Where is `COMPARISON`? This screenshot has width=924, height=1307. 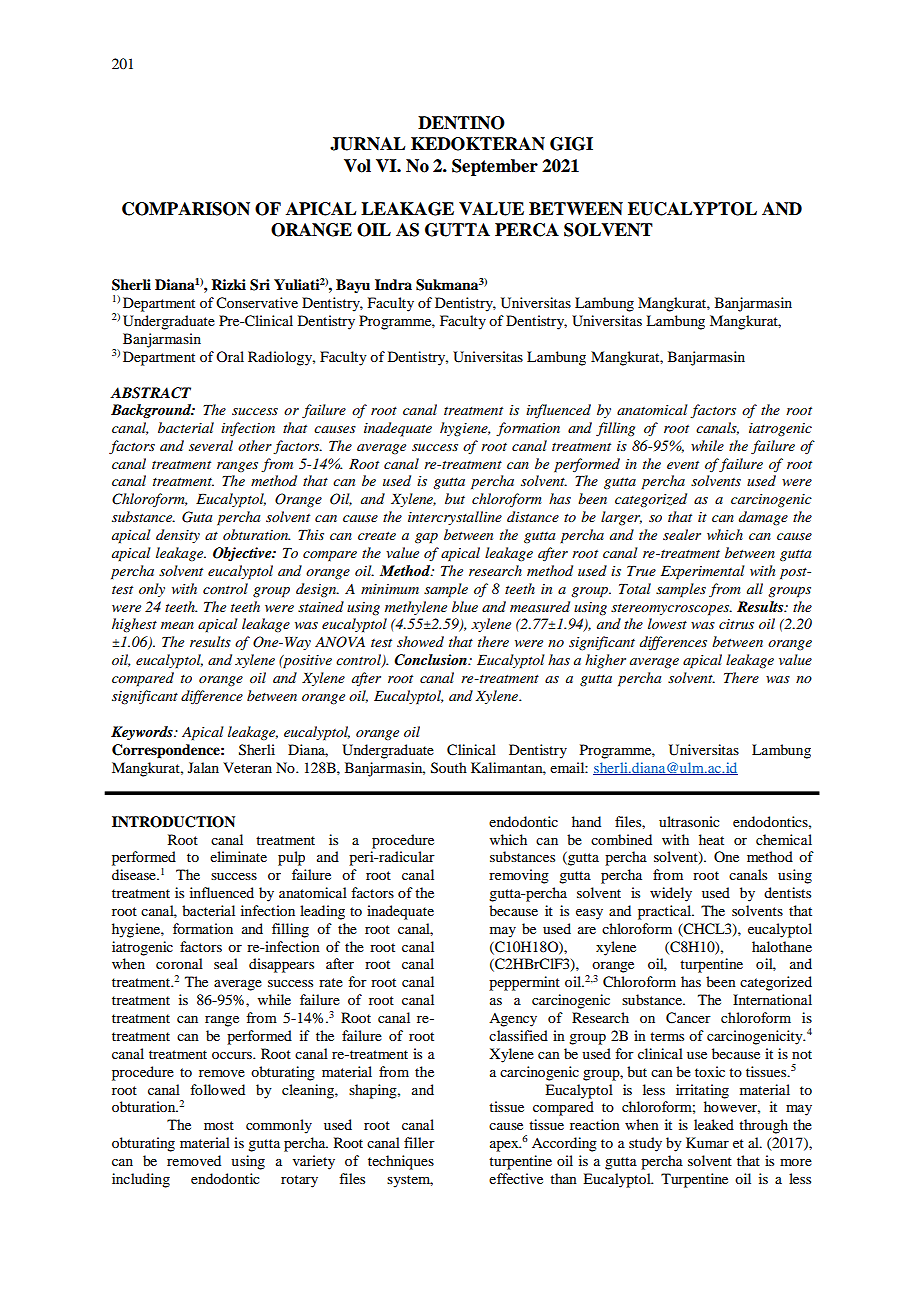 COMPARISON is located at coordinates (186, 209).
